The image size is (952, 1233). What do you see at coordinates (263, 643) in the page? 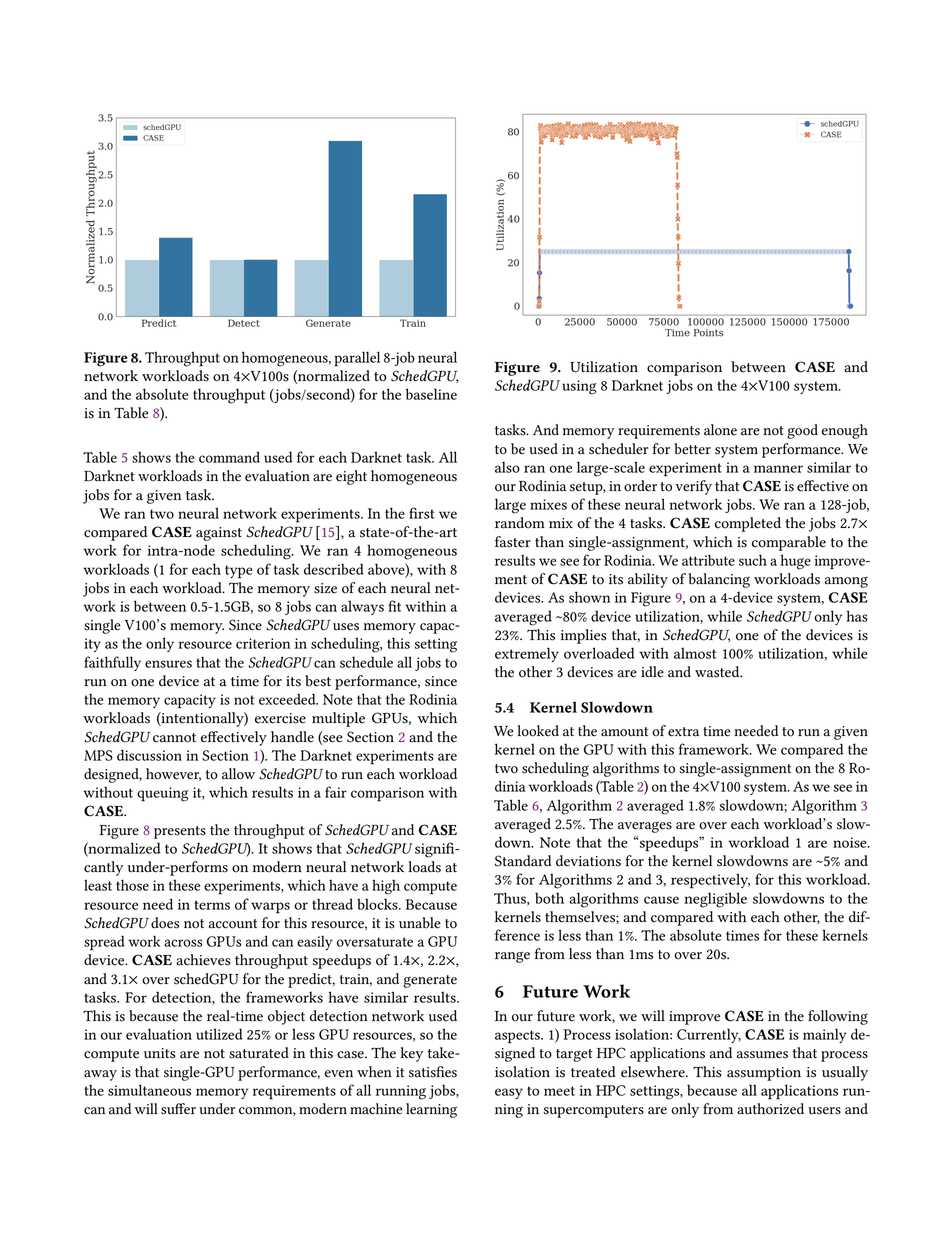
I see `criterion` at bounding box center [263, 643].
